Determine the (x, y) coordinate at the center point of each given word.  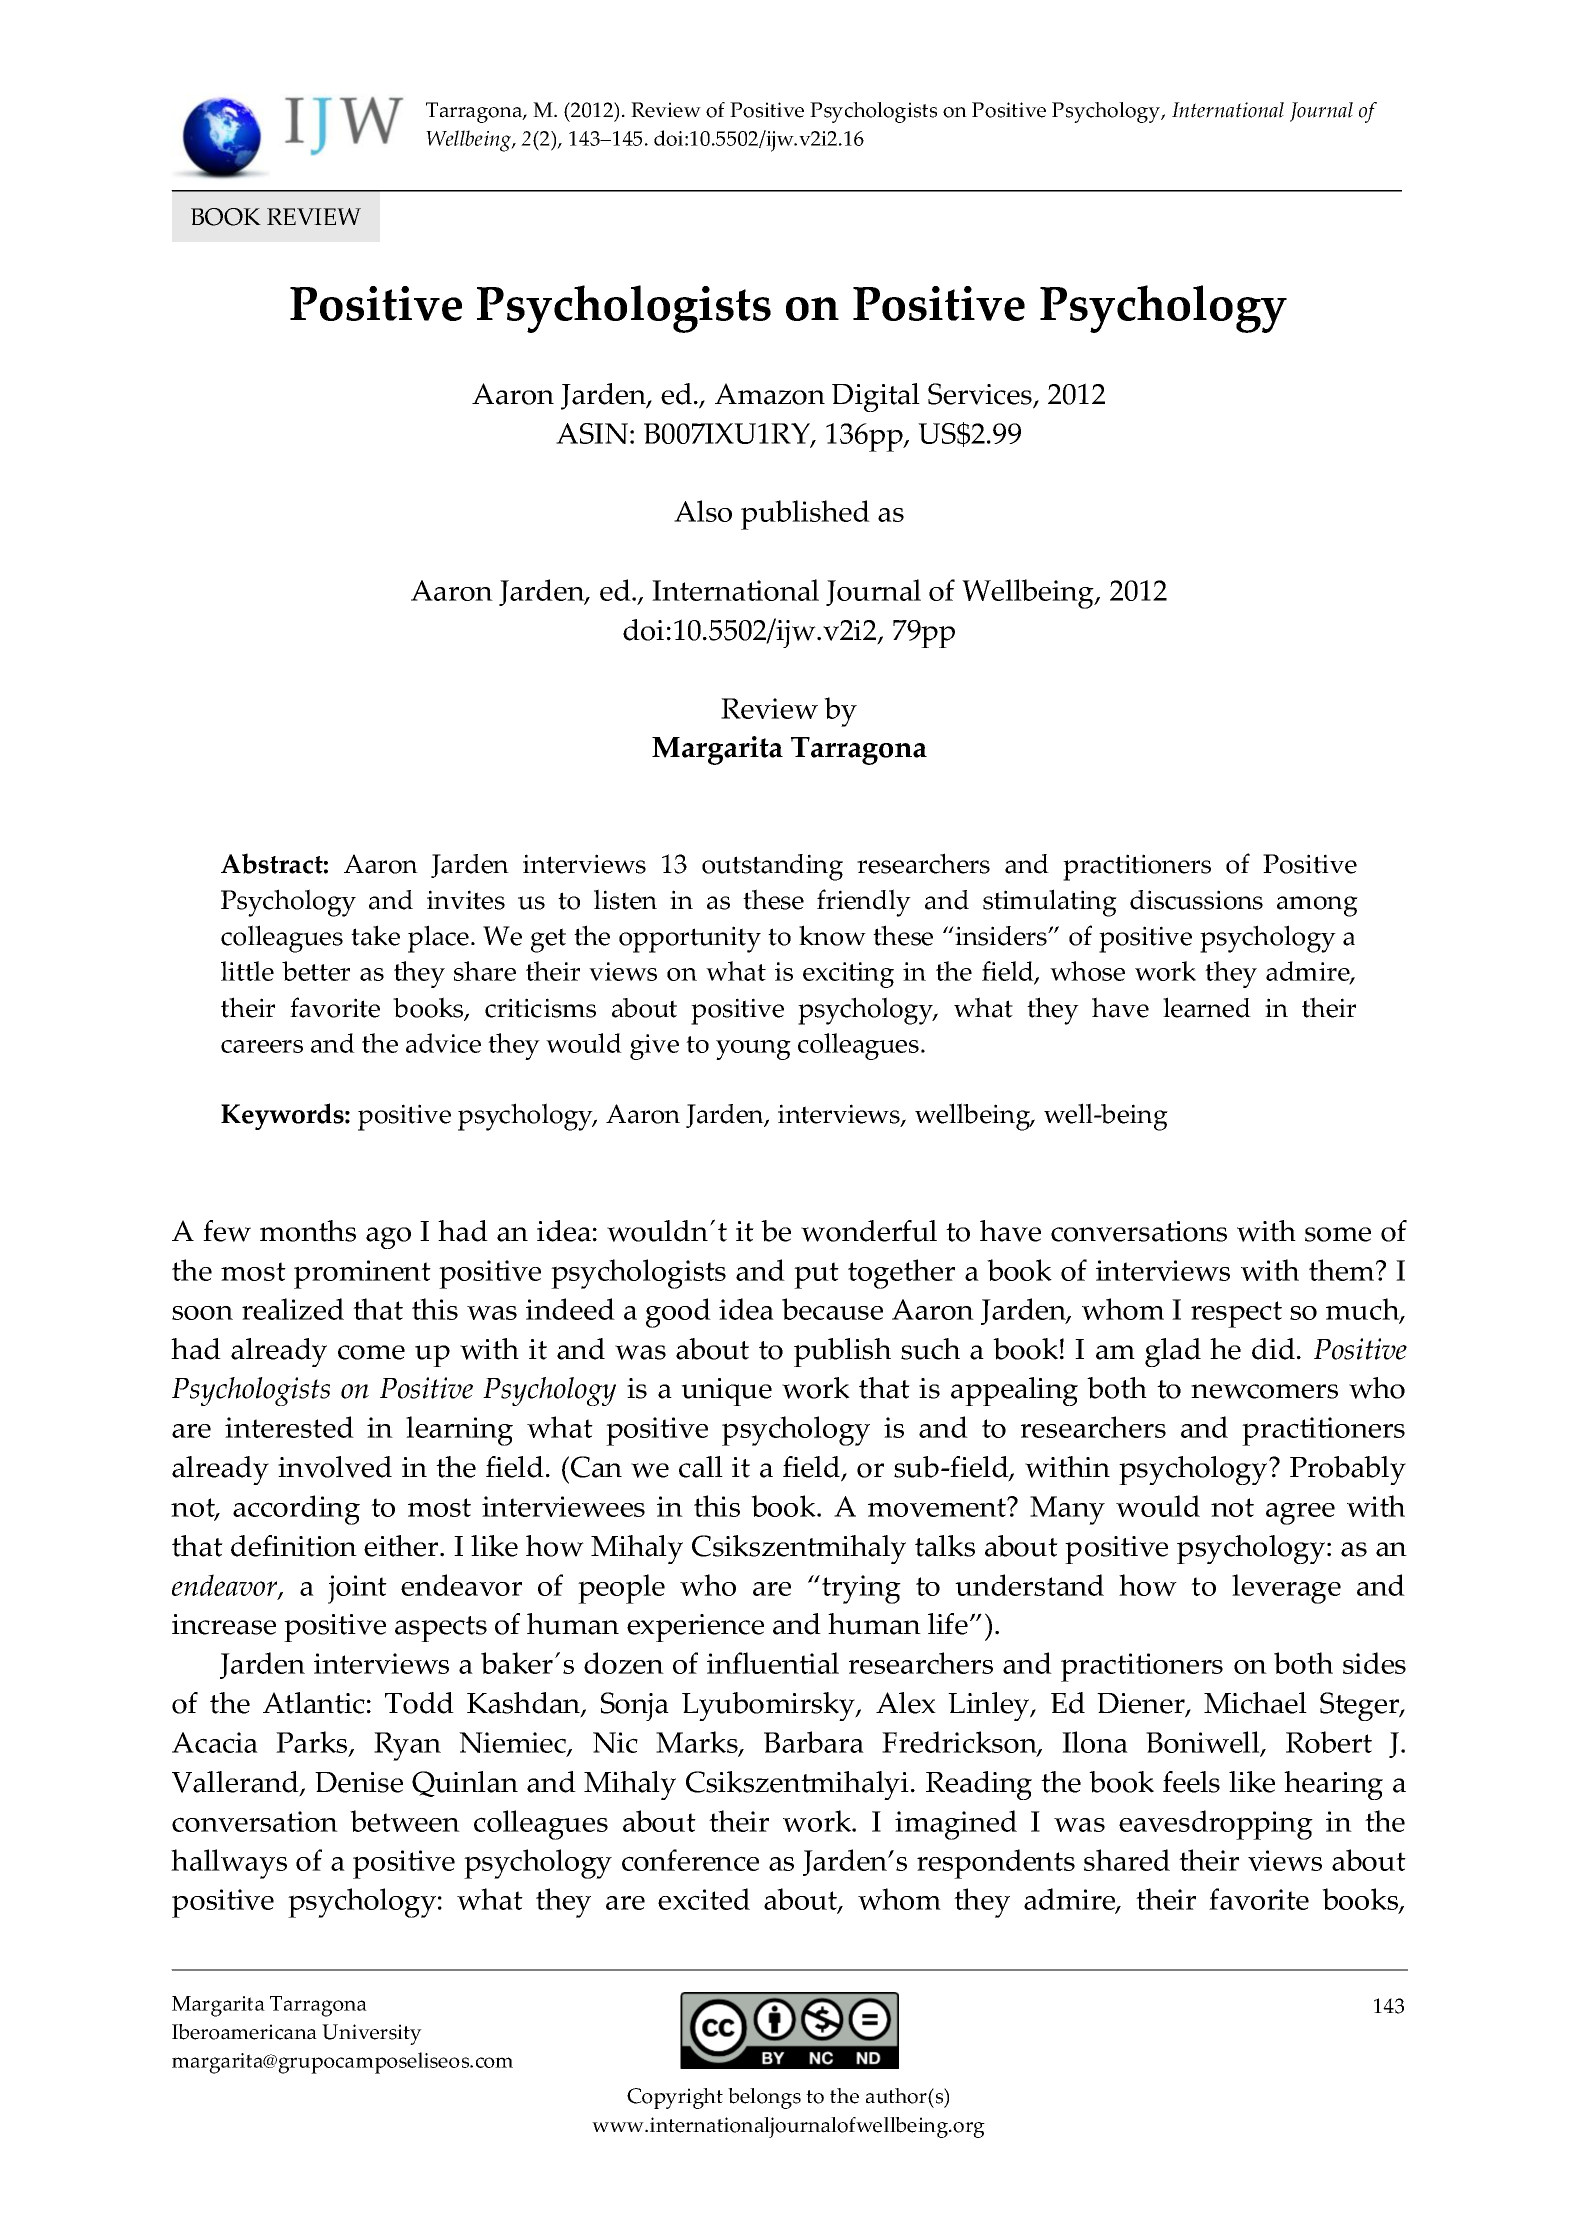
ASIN (592, 433)
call (701, 1467)
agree (1300, 1514)
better (316, 971)
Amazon (770, 394)
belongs (764, 2098)
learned (1207, 1007)
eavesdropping (1216, 1825)
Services (981, 395)
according (296, 1510)
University (372, 2034)
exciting (848, 975)
